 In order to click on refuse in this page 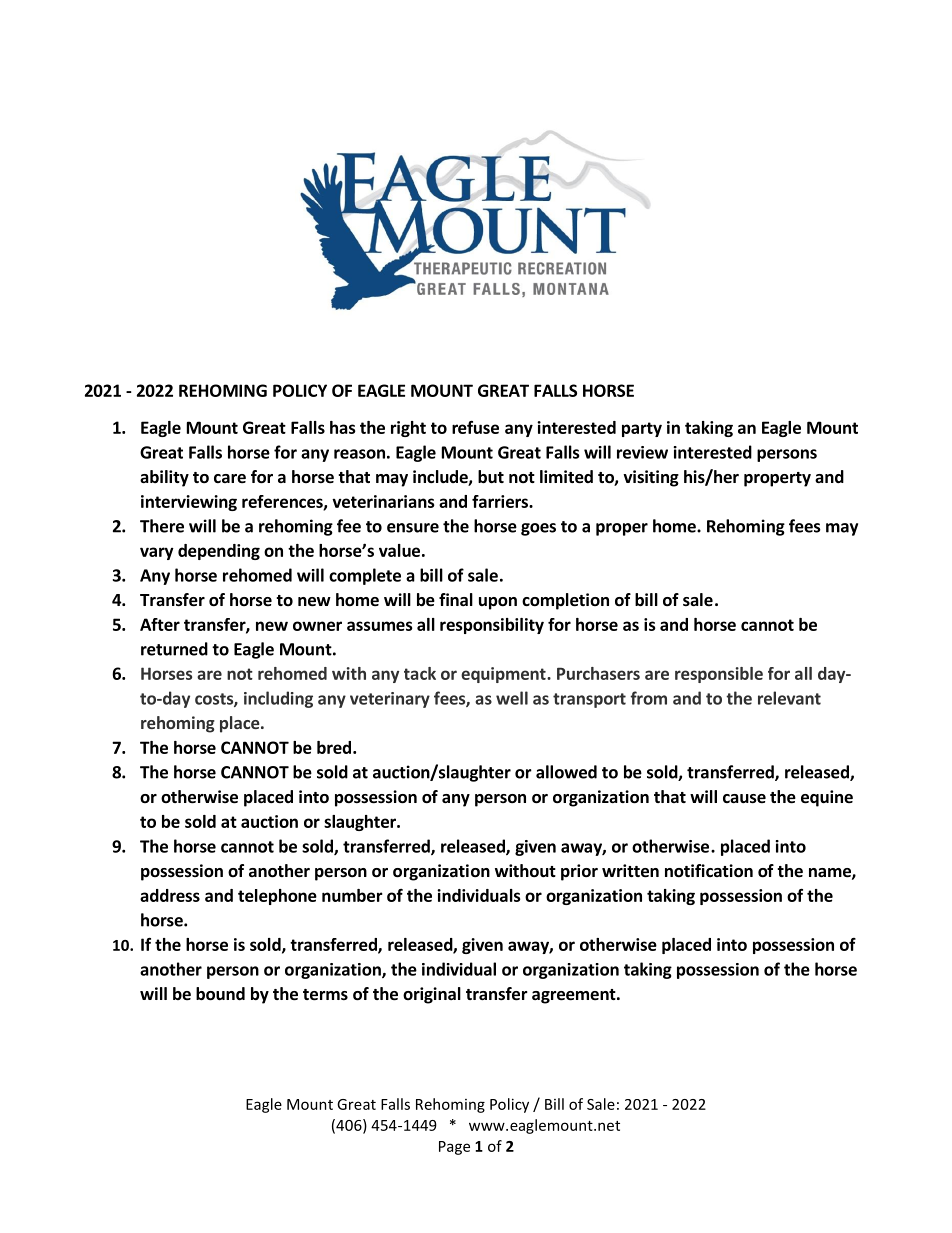, I will do `click(475, 427)`.
